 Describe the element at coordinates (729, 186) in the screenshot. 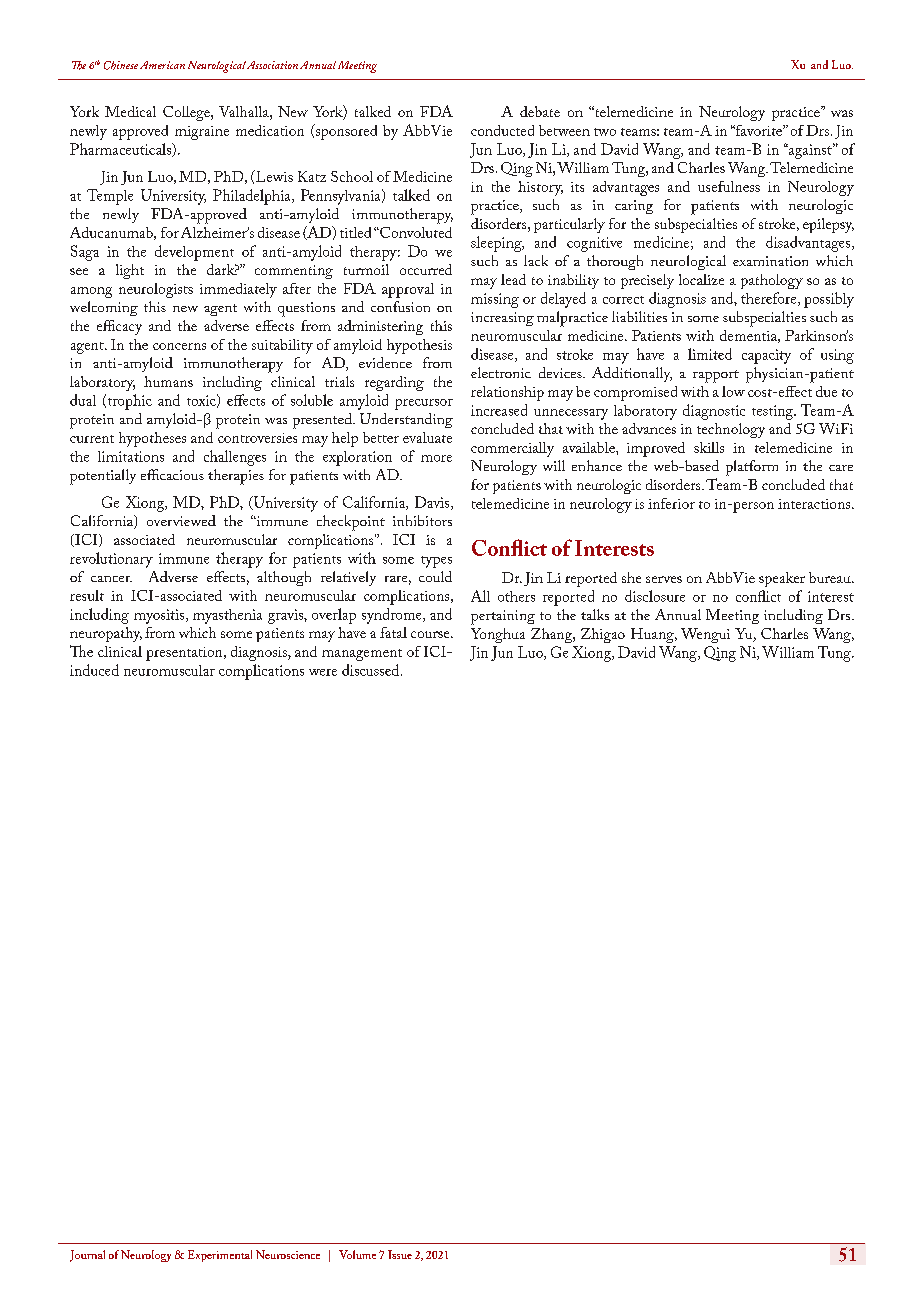

I see `usefulness` at that location.
